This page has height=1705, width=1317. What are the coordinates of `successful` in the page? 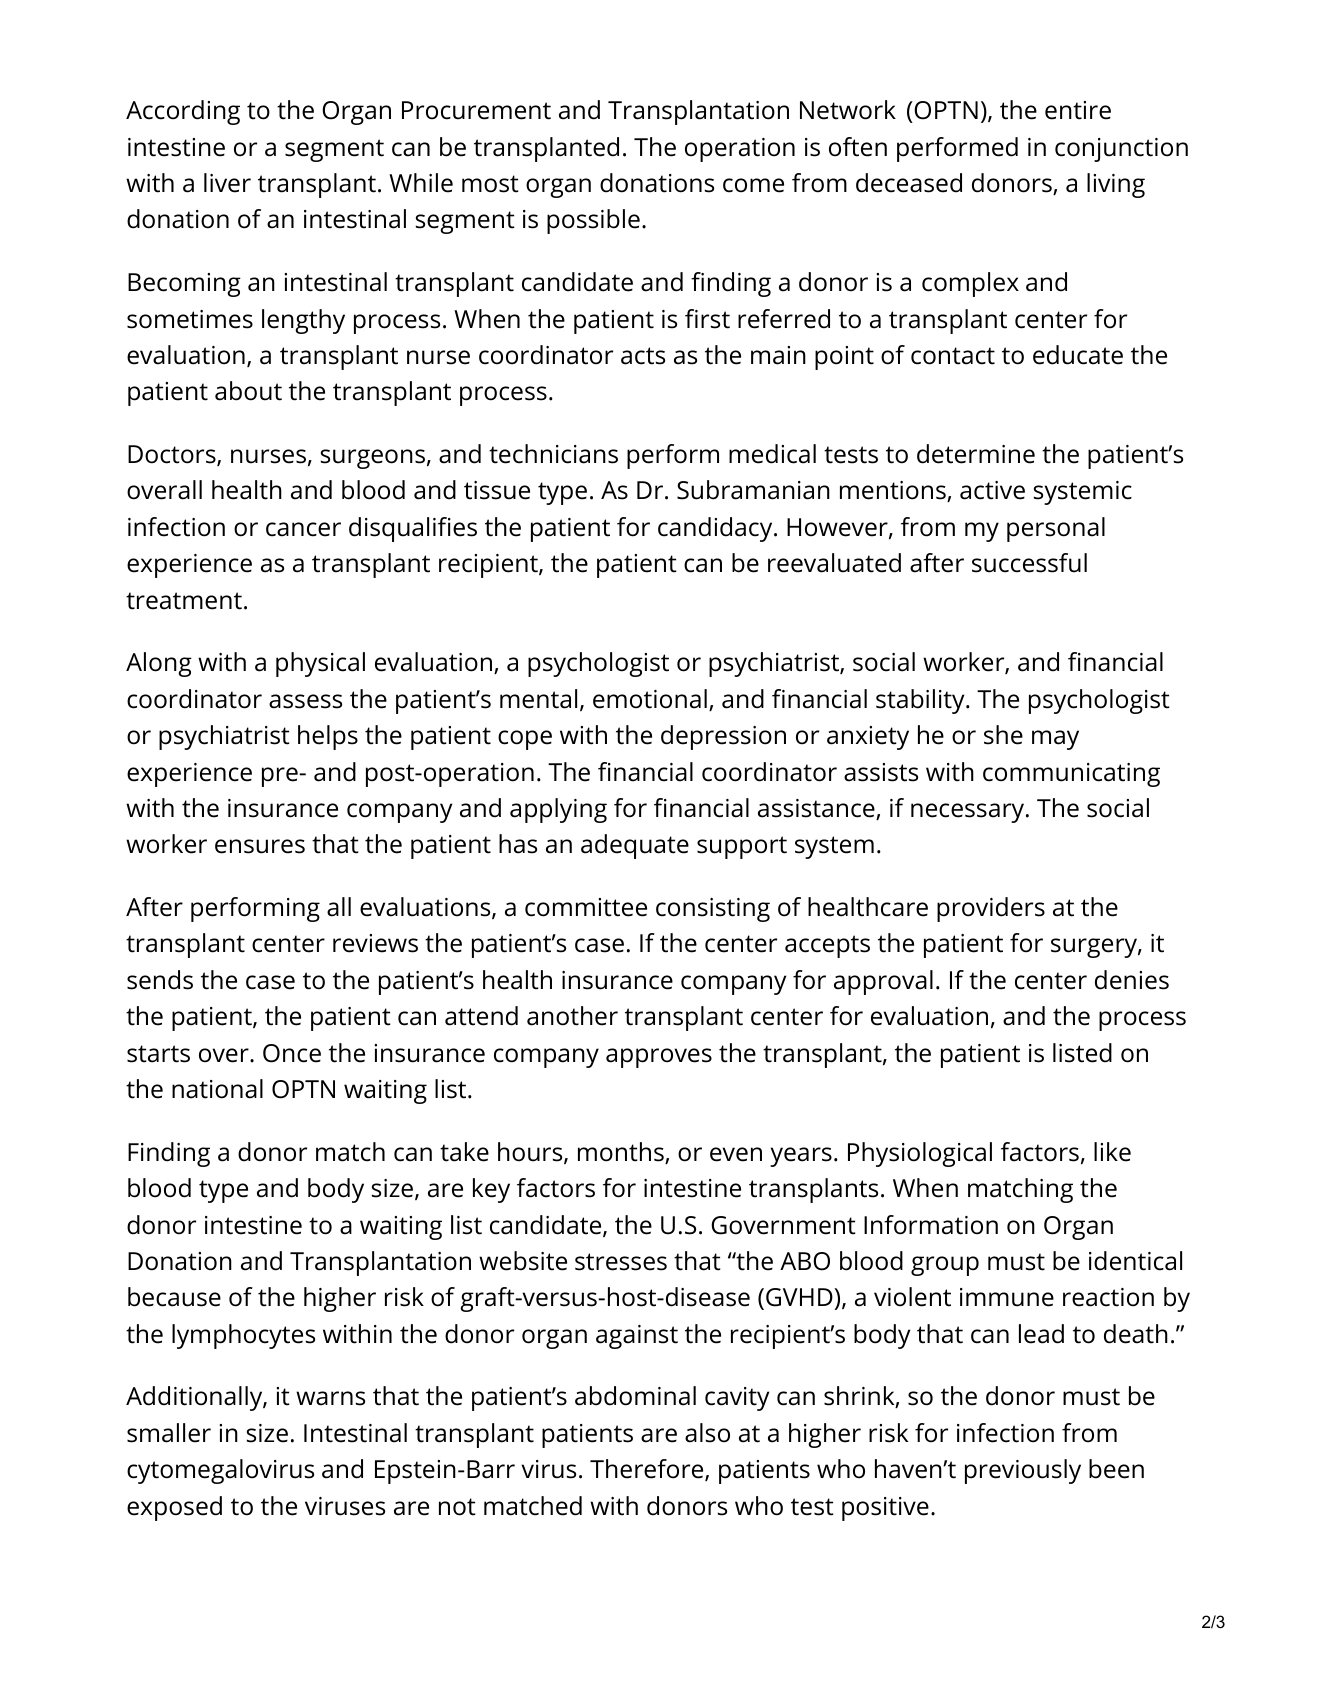 It's located at (1029, 563).
